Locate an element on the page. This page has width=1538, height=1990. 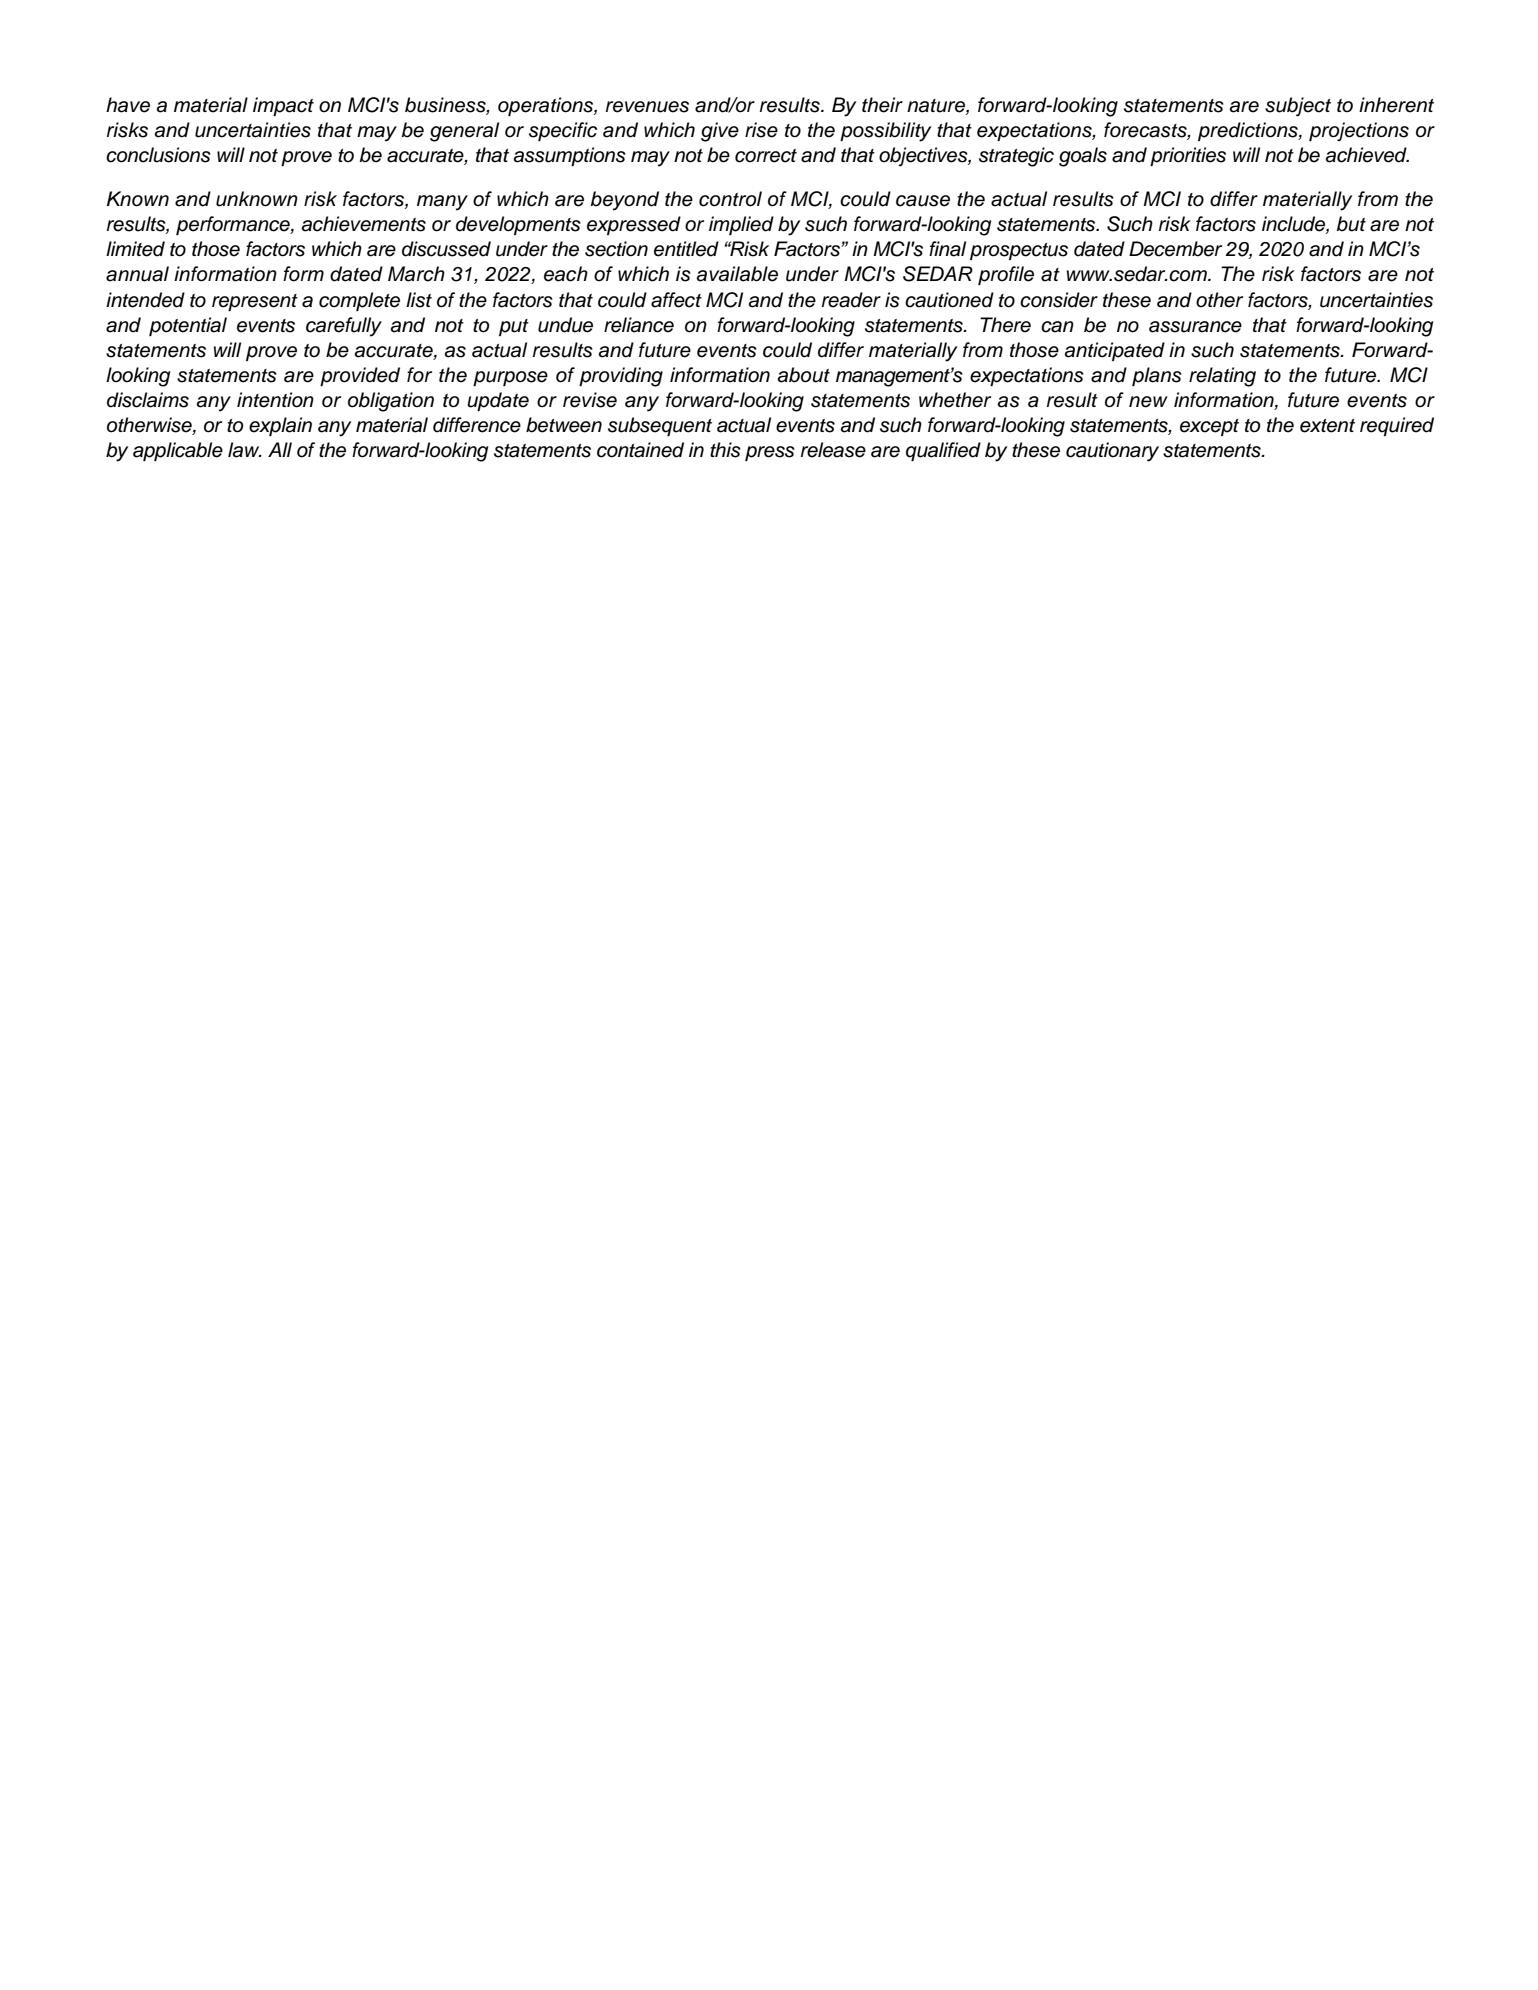
March is located at coordinates (416, 274).
